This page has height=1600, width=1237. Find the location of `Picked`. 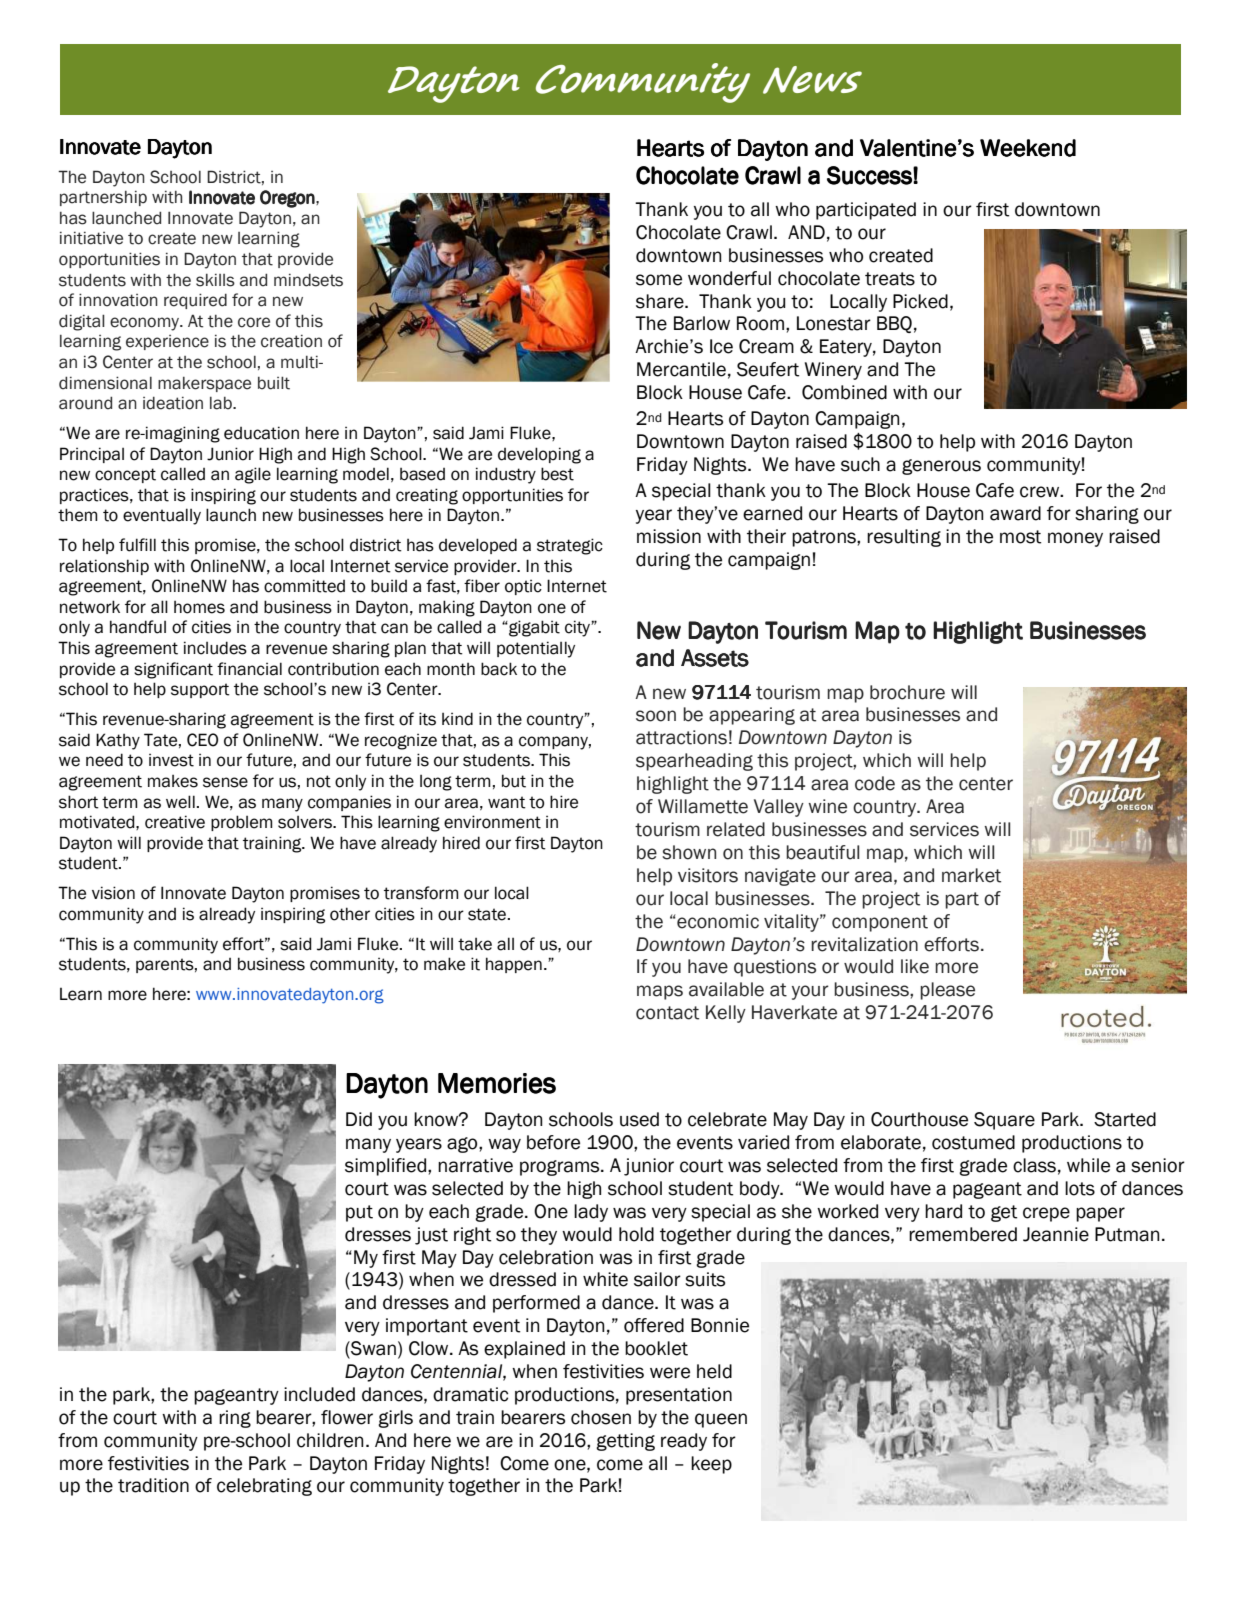

Picked is located at coordinates (920, 301).
